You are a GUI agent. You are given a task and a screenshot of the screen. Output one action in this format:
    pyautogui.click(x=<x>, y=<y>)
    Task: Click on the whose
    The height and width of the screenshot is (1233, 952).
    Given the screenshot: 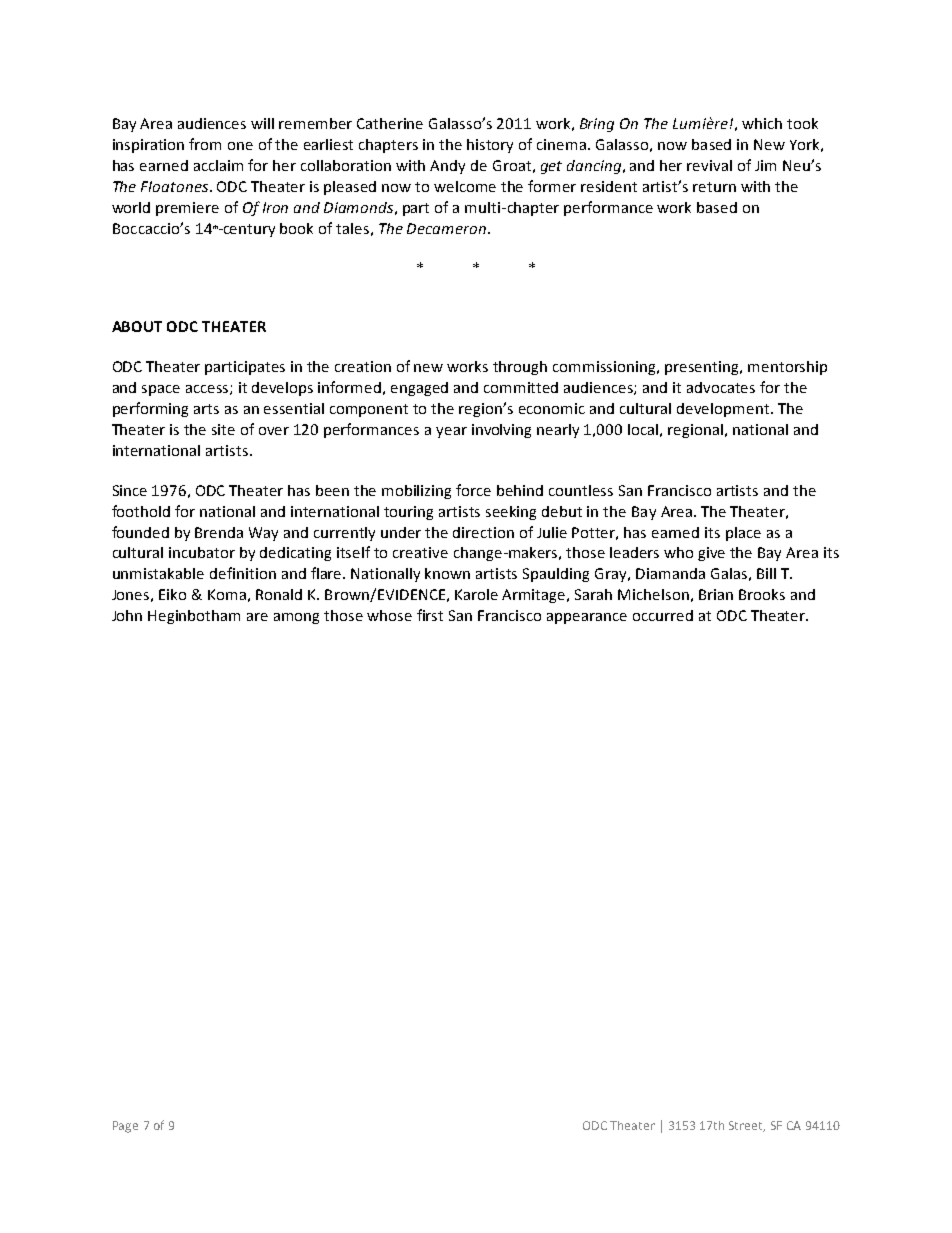 What is the action you would take?
    pyautogui.click(x=389, y=615)
